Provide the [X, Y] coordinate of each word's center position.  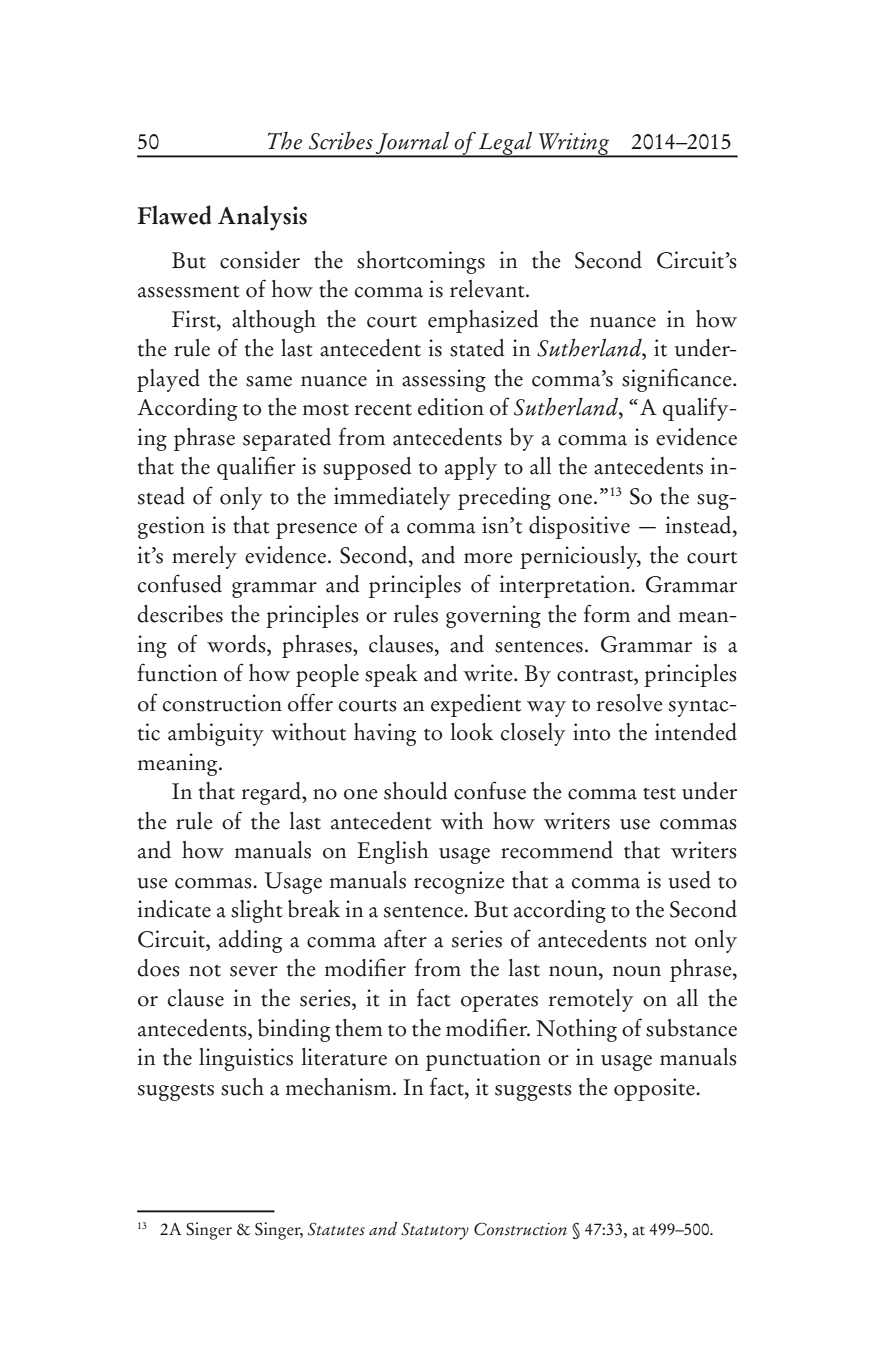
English [392, 852]
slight [257, 911]
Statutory [435, 1231]
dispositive [579, 527]
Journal [413, 144]
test [659, 793]
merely [204, 557]
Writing [574, 145]
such [242, 1087]
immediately [392, 498]
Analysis [262, 218]
